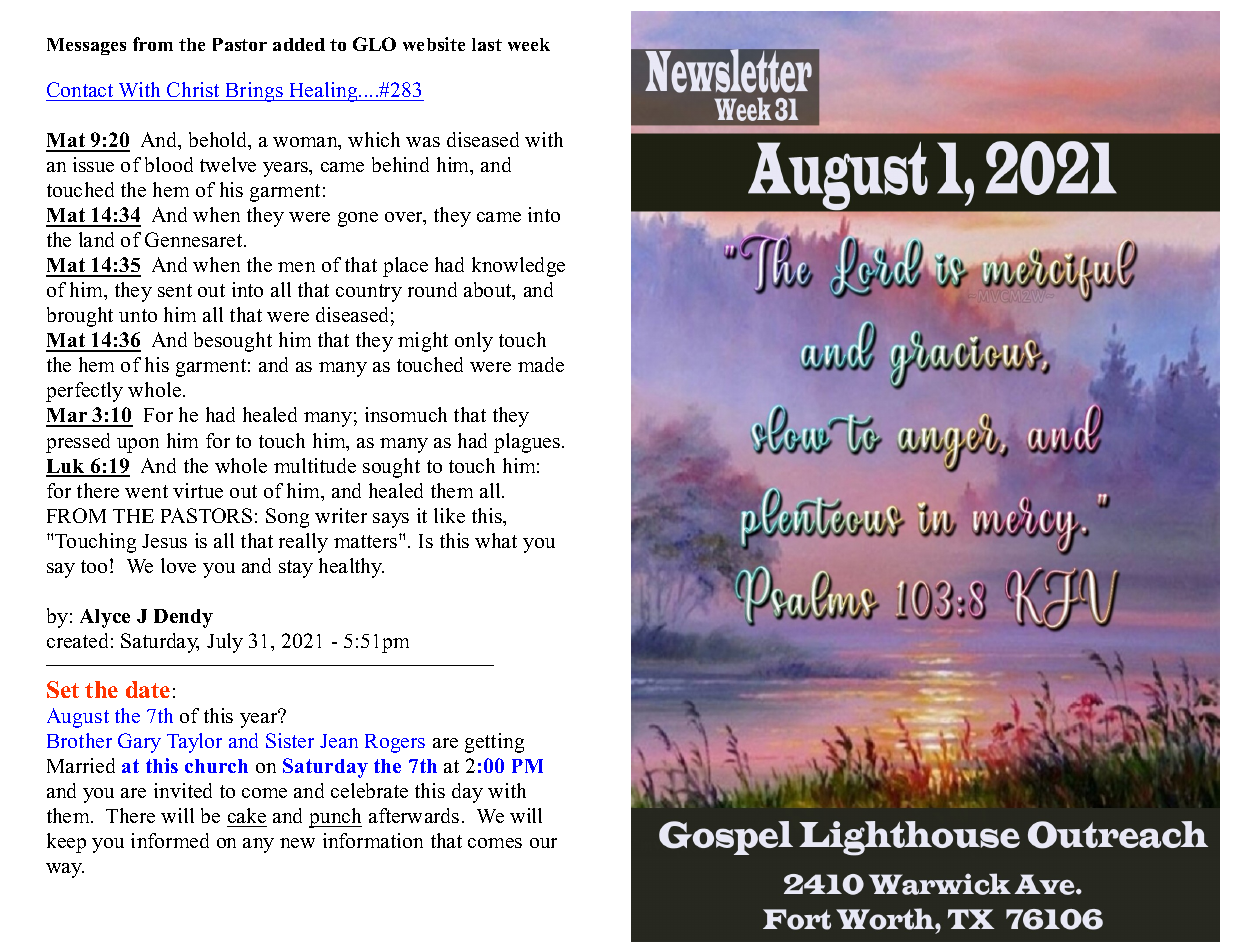 The width and height of the screenshot is (1233, 952). Describe the element at coordinates (369, 293) in the screenshot. I see `country` at that location.
